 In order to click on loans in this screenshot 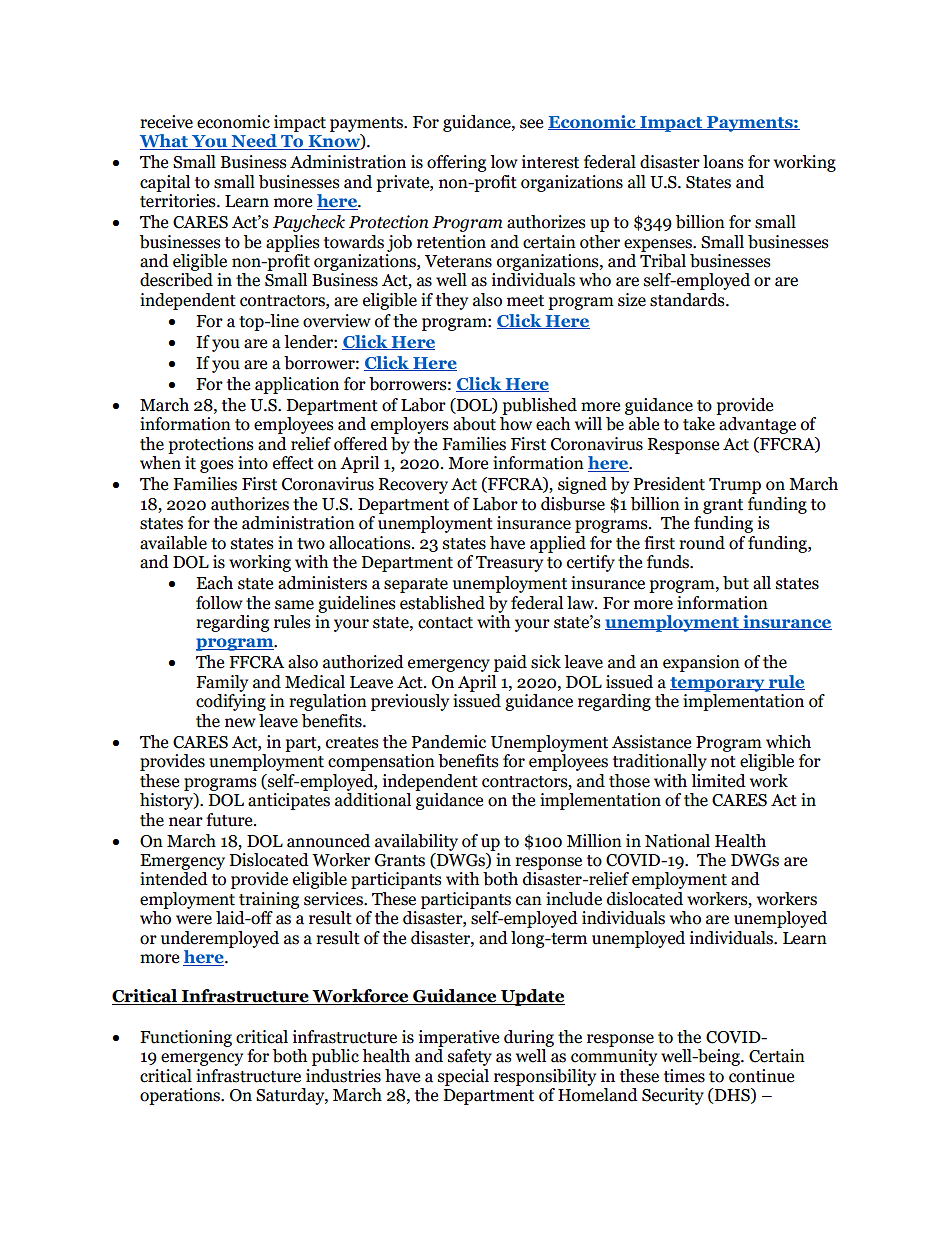, I will do `click(723, 162)`.
